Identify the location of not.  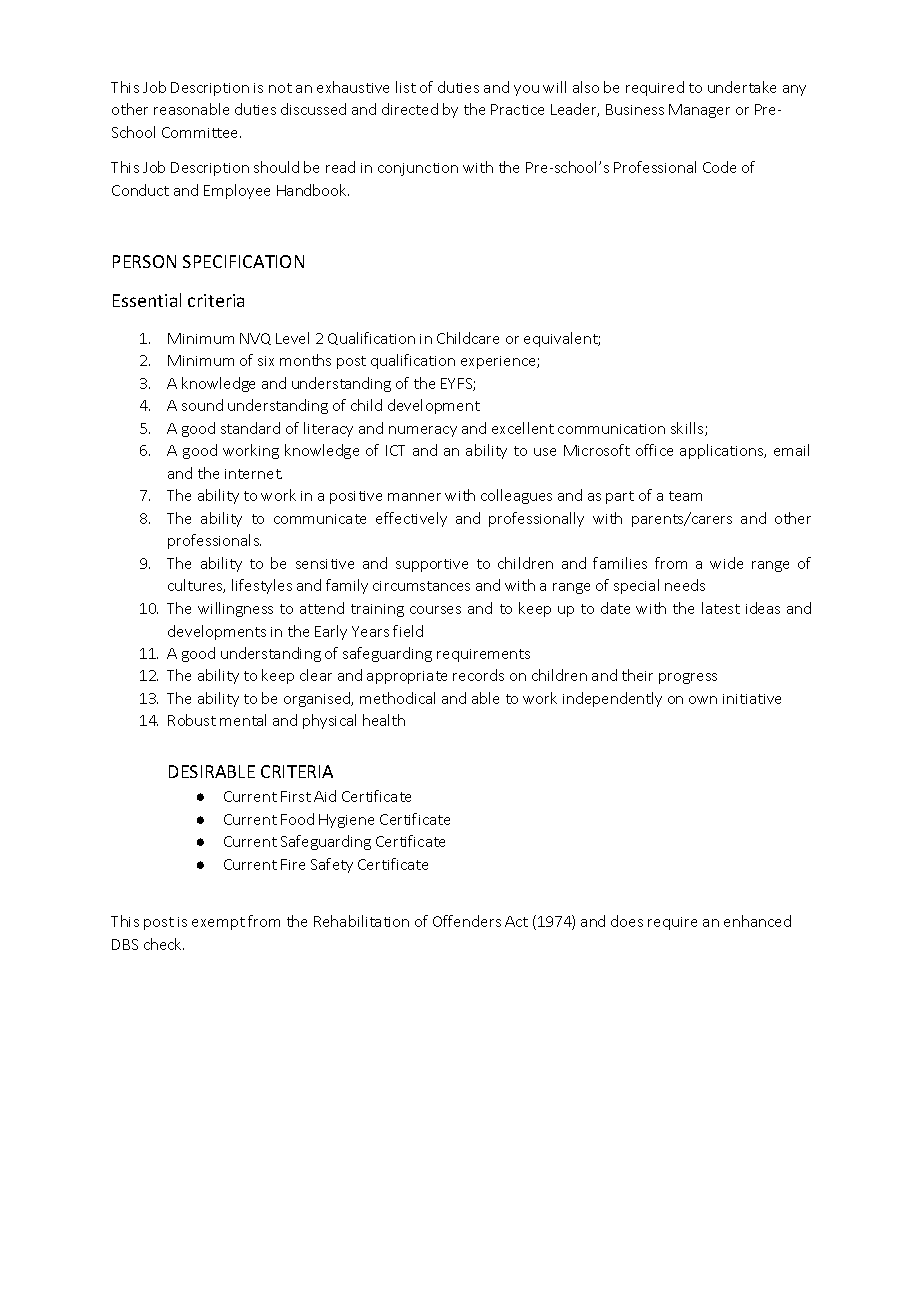
(280, 88).
